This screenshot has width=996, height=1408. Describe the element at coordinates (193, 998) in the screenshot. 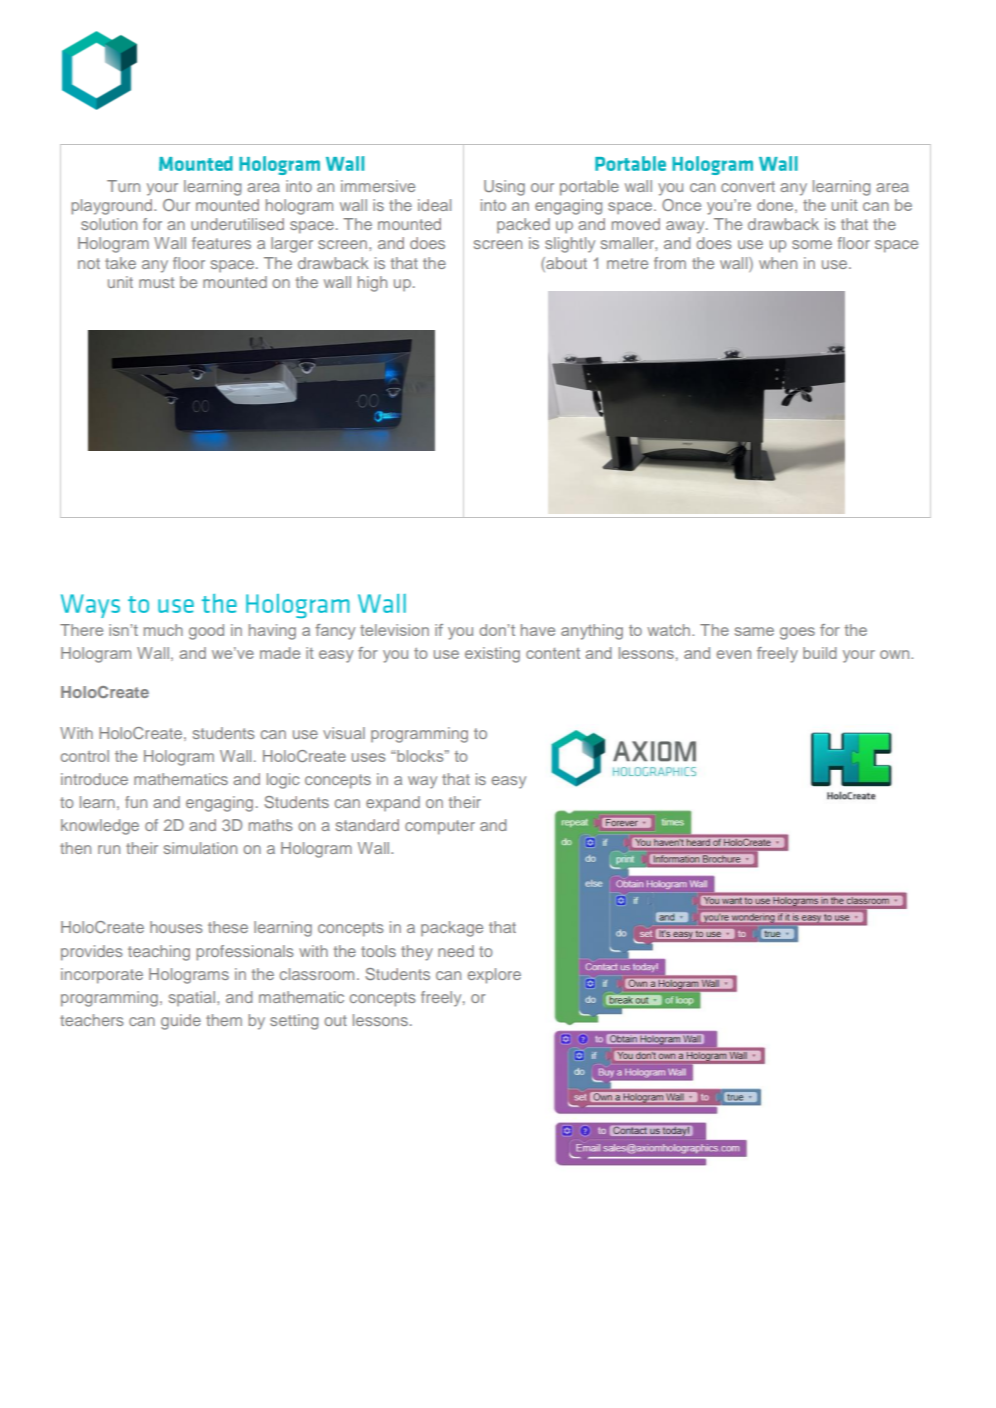

I see `spatial` at that location.
